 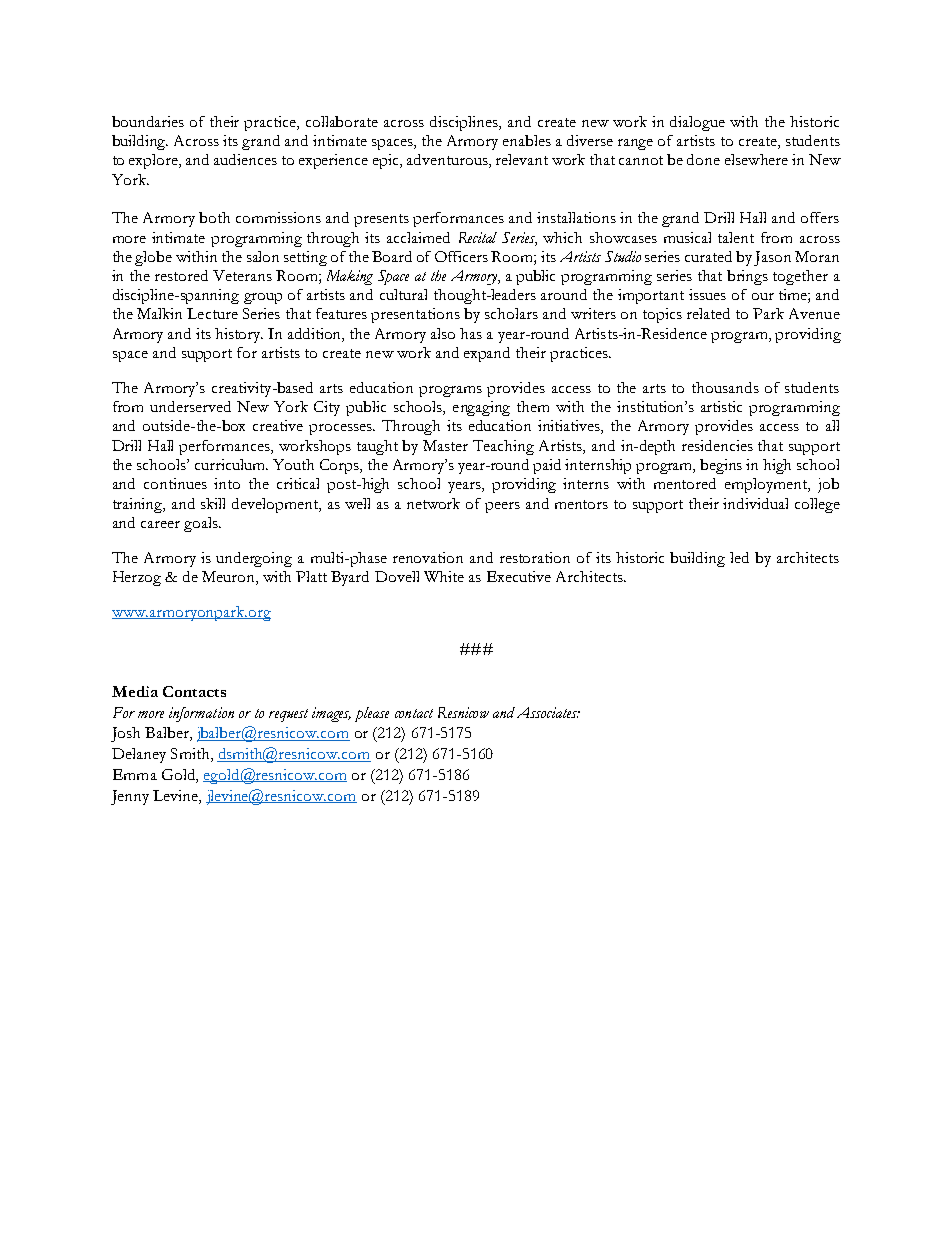 What do you see at coordinates (135, 774) in the screenshot?
I see `Emma` at bounding box center [135, 774].
